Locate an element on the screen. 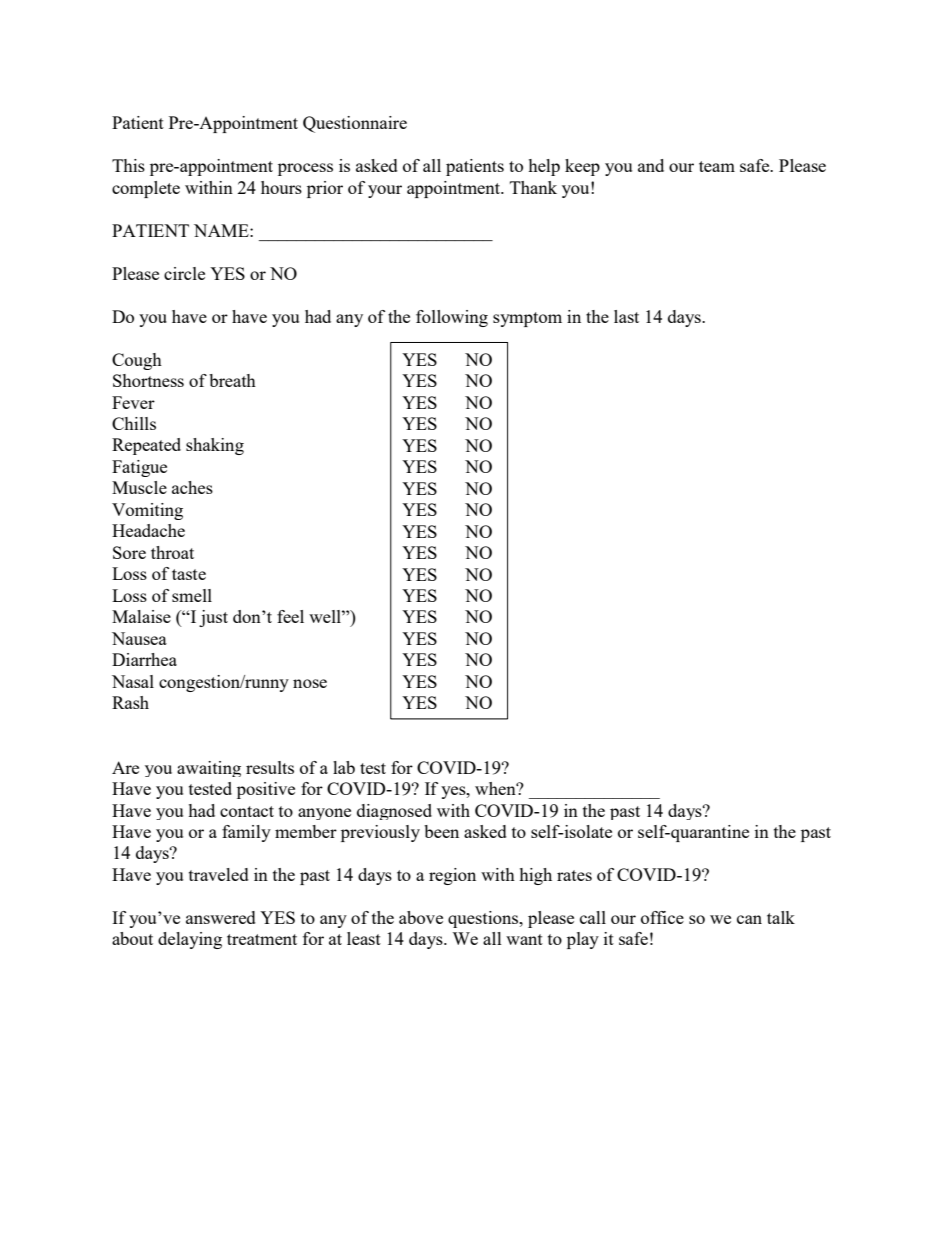 The width and height of the screenshot is (952, 1233). last is located at coordinates (626, 316).
